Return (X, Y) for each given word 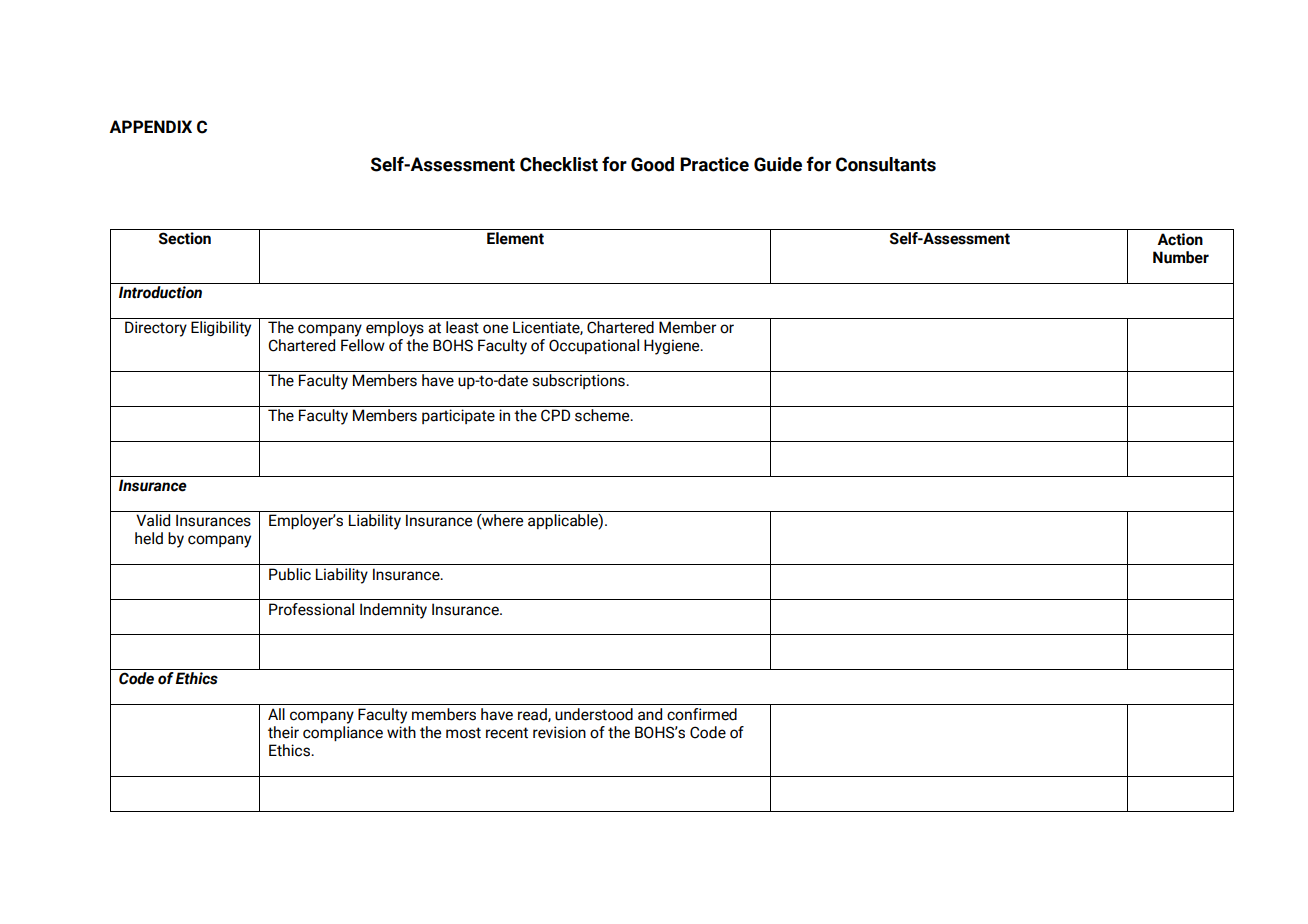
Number (1181, 257)
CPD (555, 415)
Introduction (161, 291)
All (276, 714)
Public (290, 574)
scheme (603, 415)
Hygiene (673, 347)
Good (652, 164)
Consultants (886, 164)
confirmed (702, 714)
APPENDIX (150, 126)
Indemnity (393, 611)
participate (458, 416)
